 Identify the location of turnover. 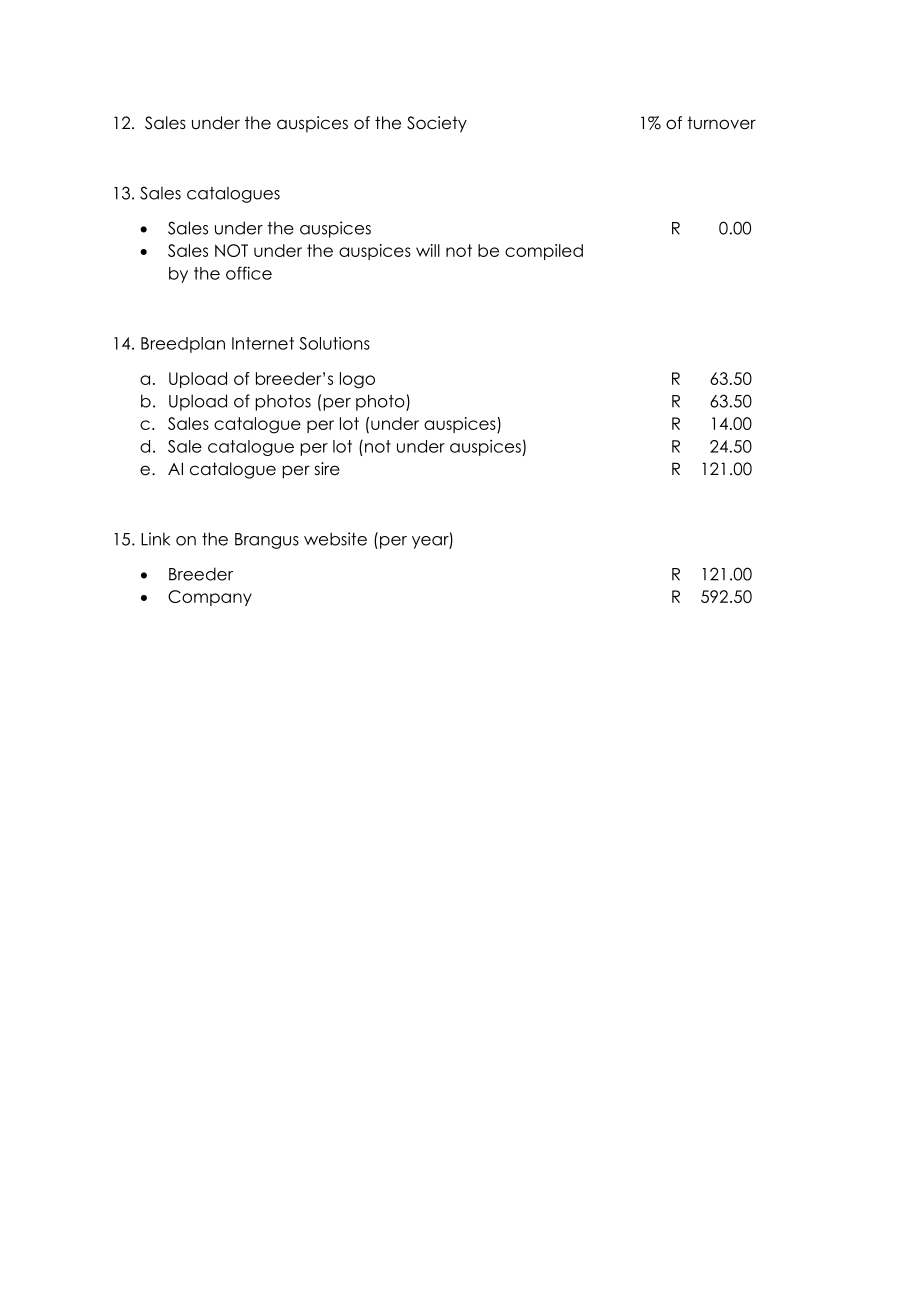
(721, 123).
